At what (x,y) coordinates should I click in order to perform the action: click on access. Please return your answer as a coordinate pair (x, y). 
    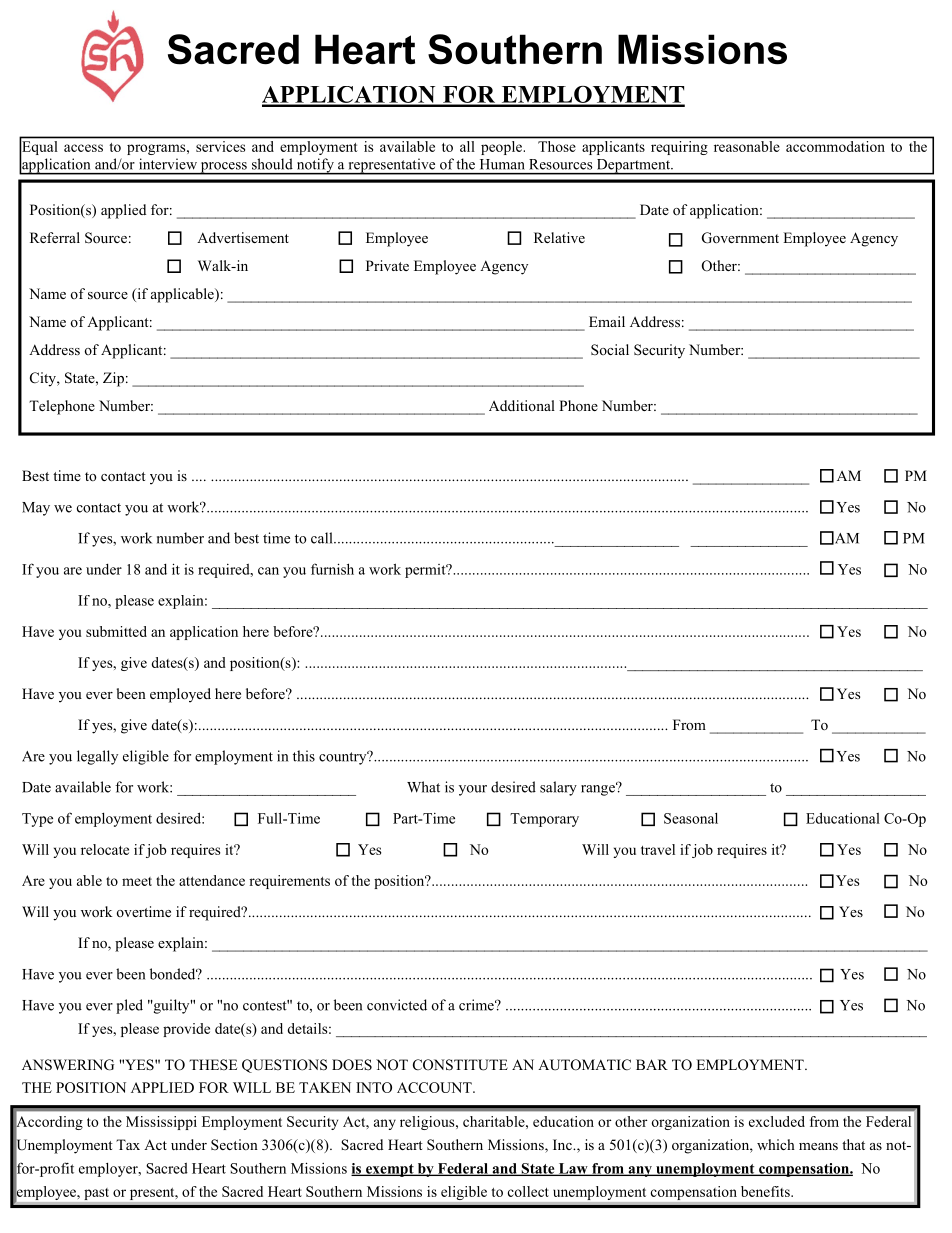
    Looking at the image, I should click on (83, 148).
